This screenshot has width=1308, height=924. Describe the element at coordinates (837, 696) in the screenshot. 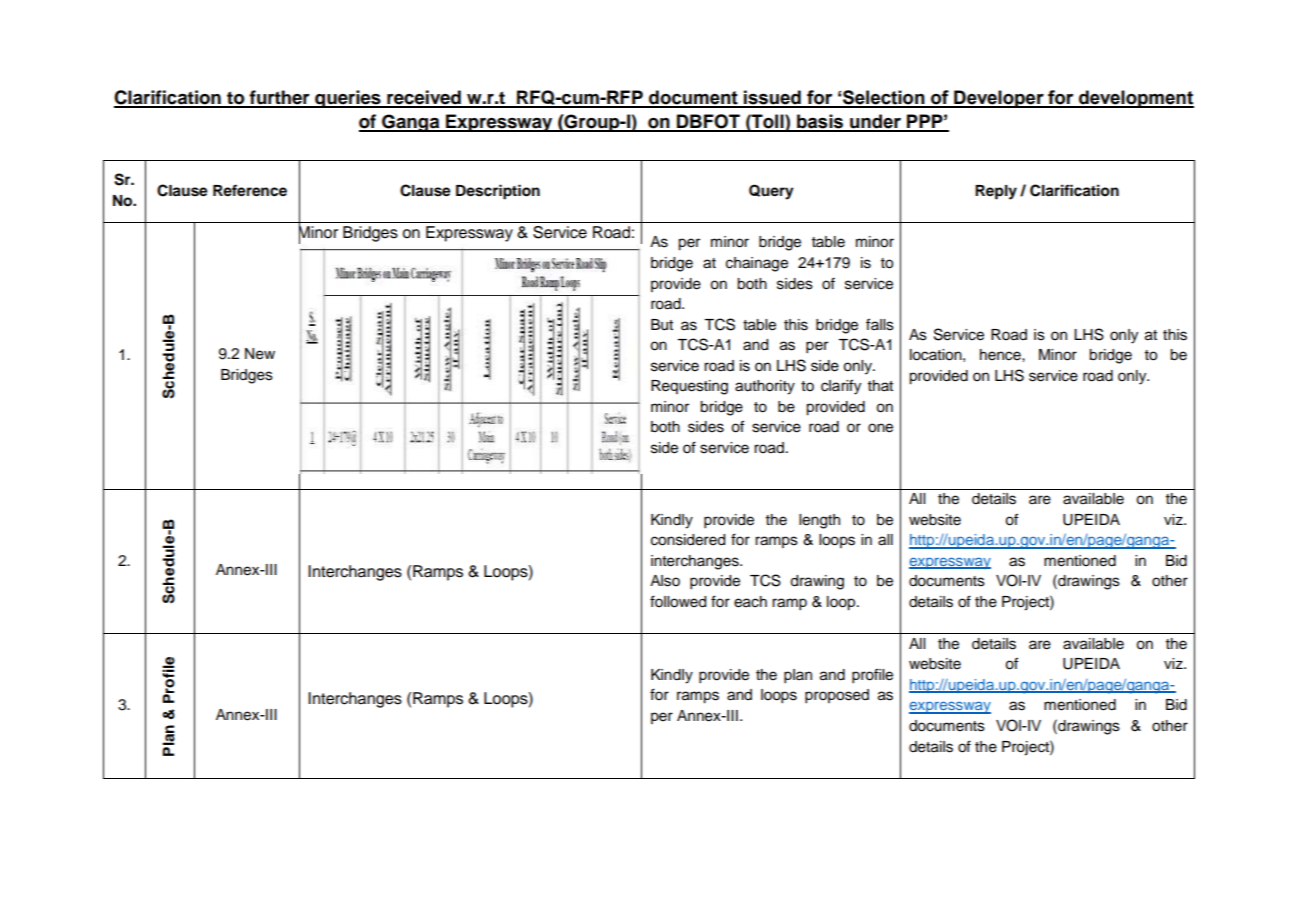

I see `proposed` at that location.
